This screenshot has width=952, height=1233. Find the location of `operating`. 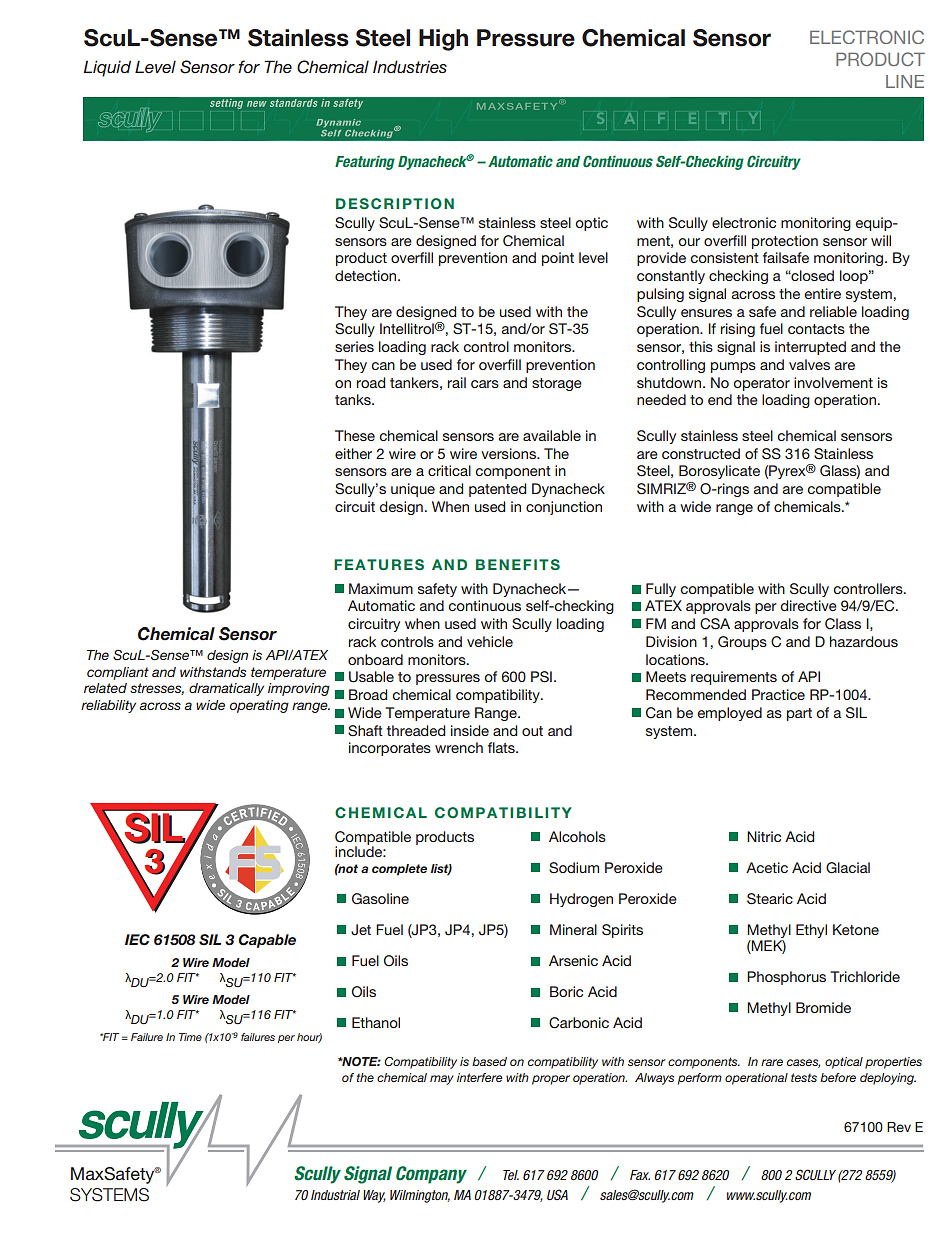

operating is located at coordinates (259, 706).
